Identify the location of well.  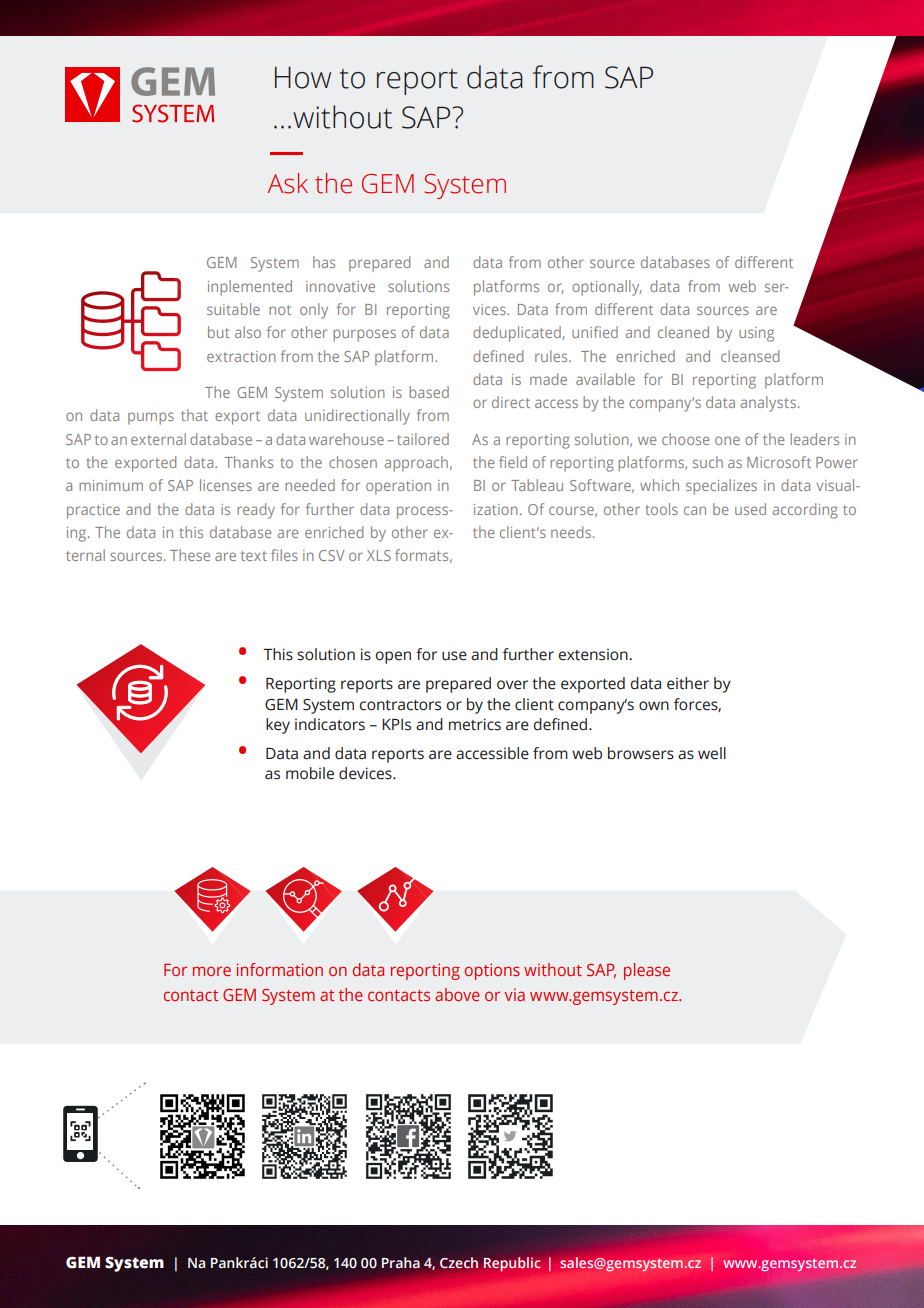
(712, 753).
